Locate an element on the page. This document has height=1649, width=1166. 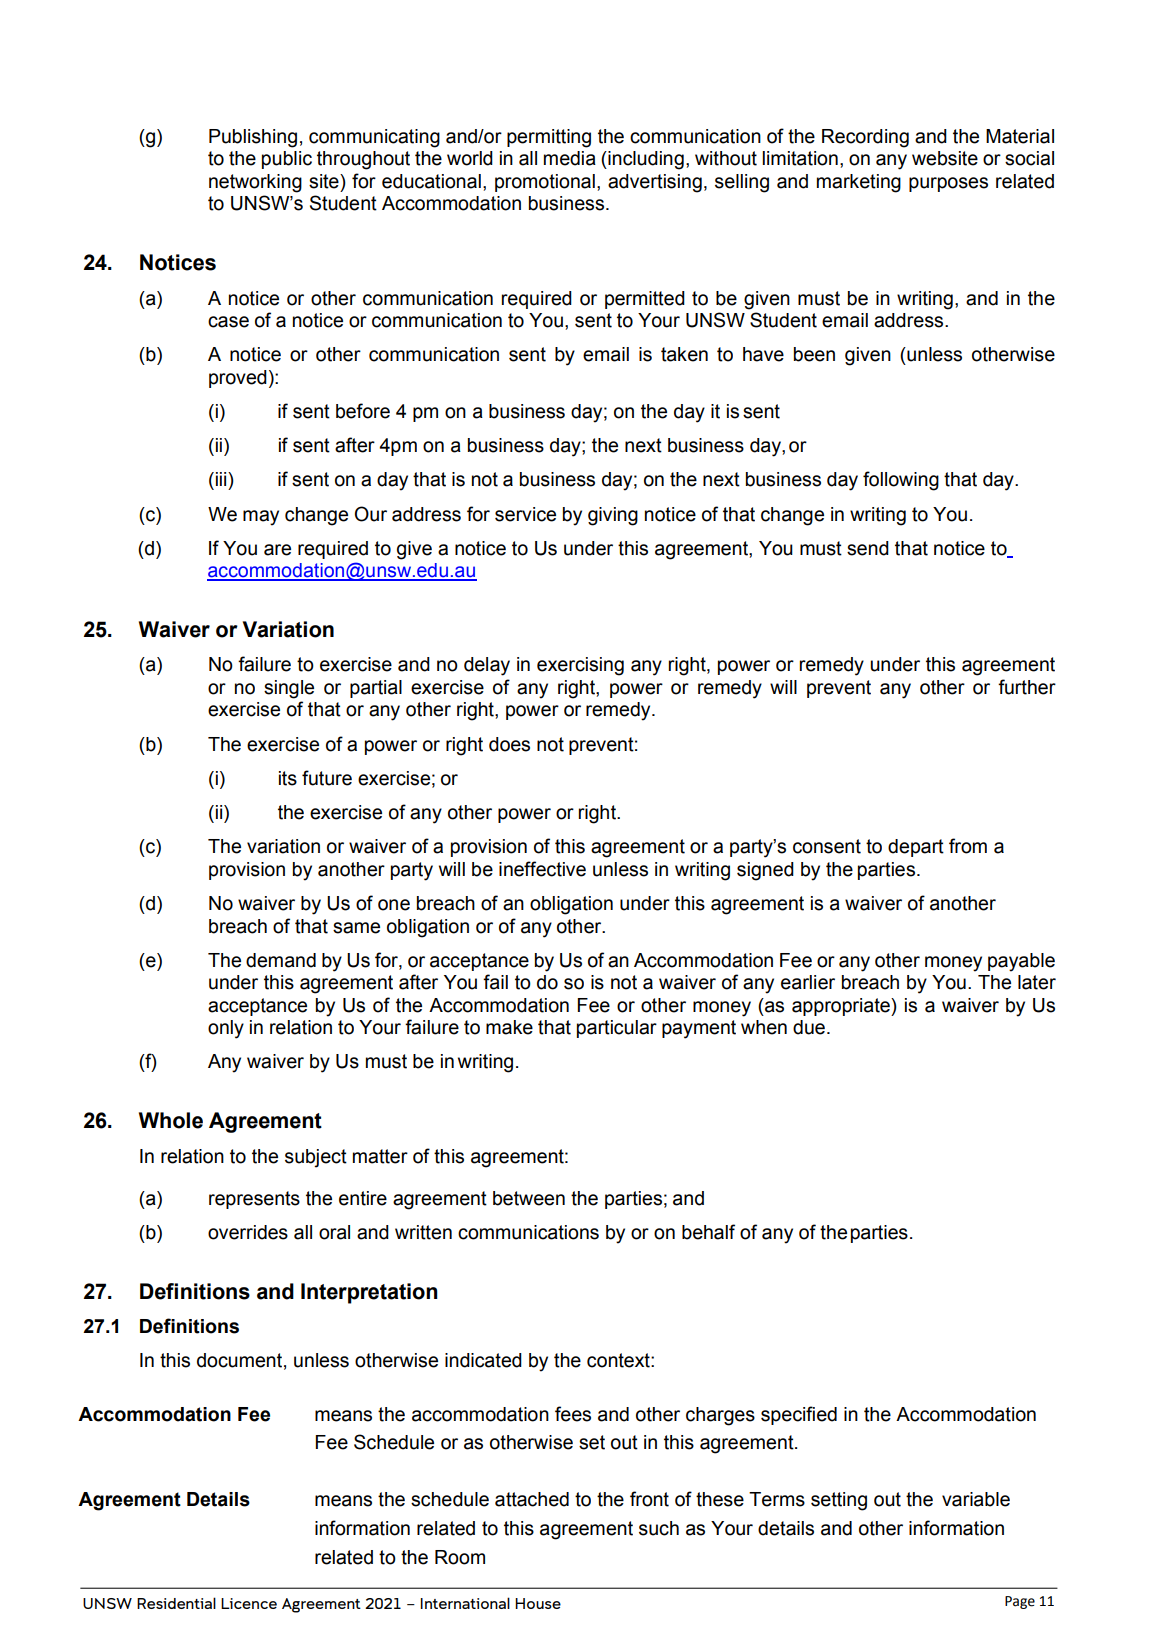
further is located at coordinates (1027, 687).
